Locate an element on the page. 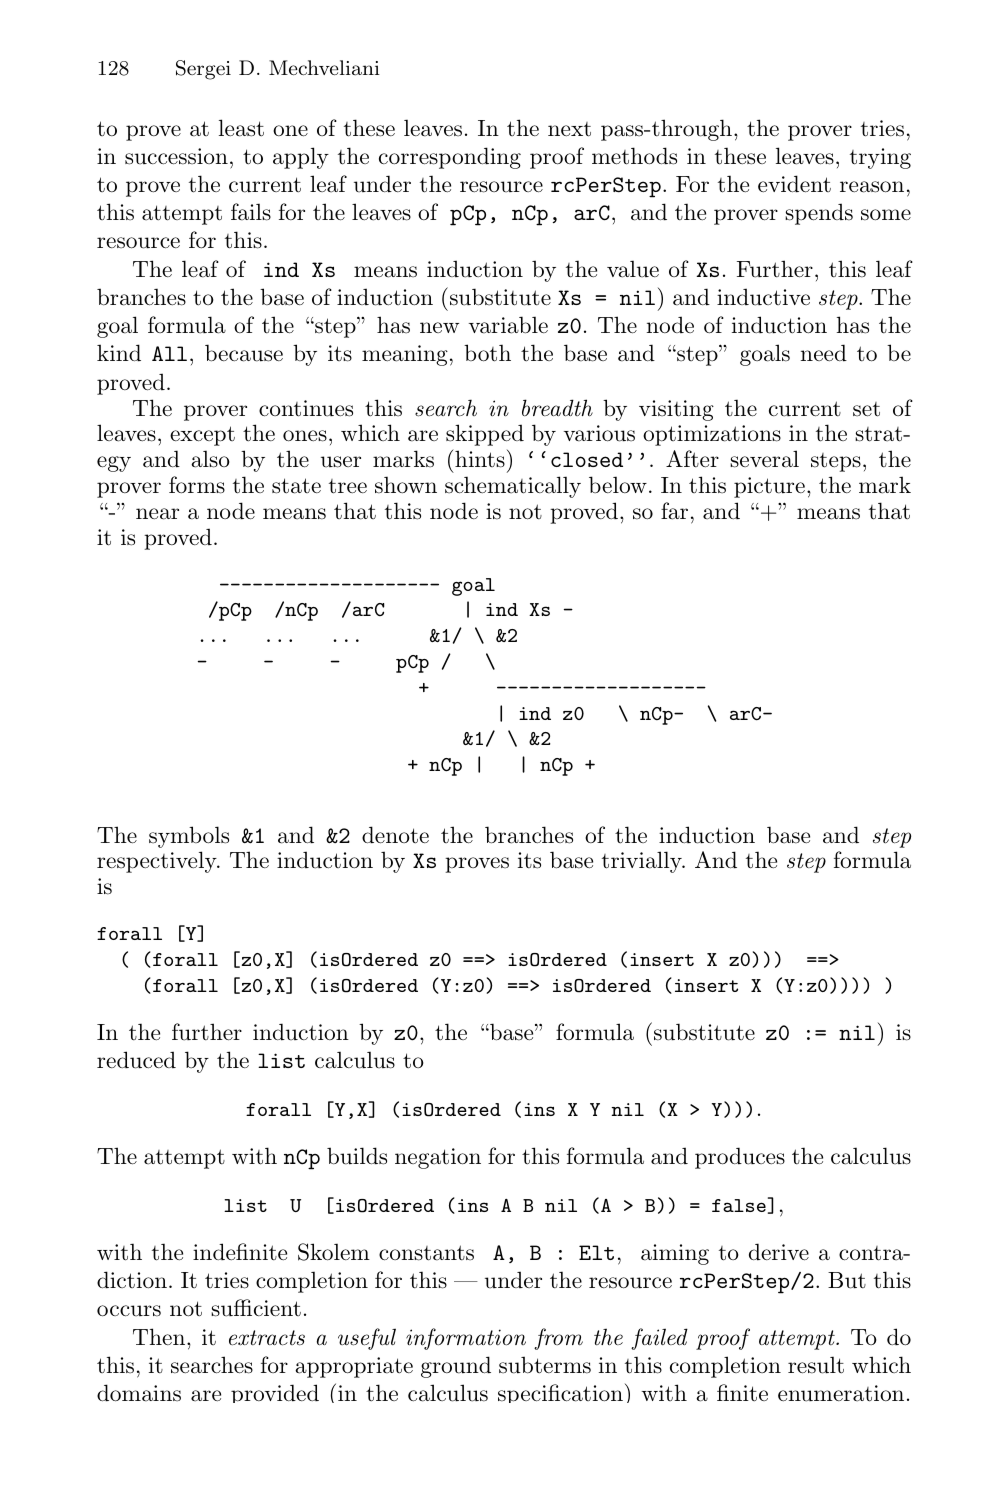 The width and height of the document is (1001, 1502). forms is located at coordinates (197, 485).
